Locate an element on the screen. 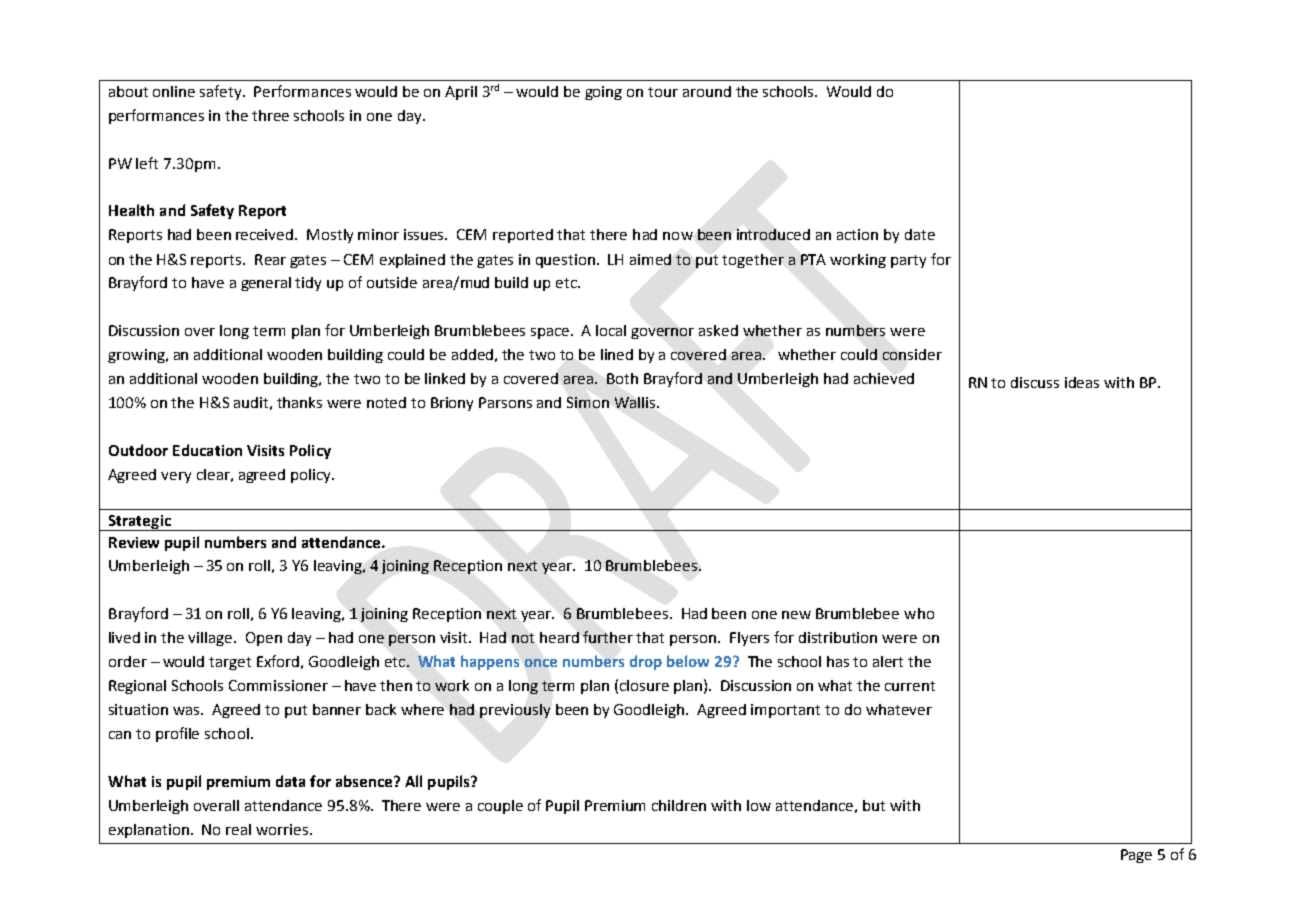  three is located at coordinates (270, 115).
